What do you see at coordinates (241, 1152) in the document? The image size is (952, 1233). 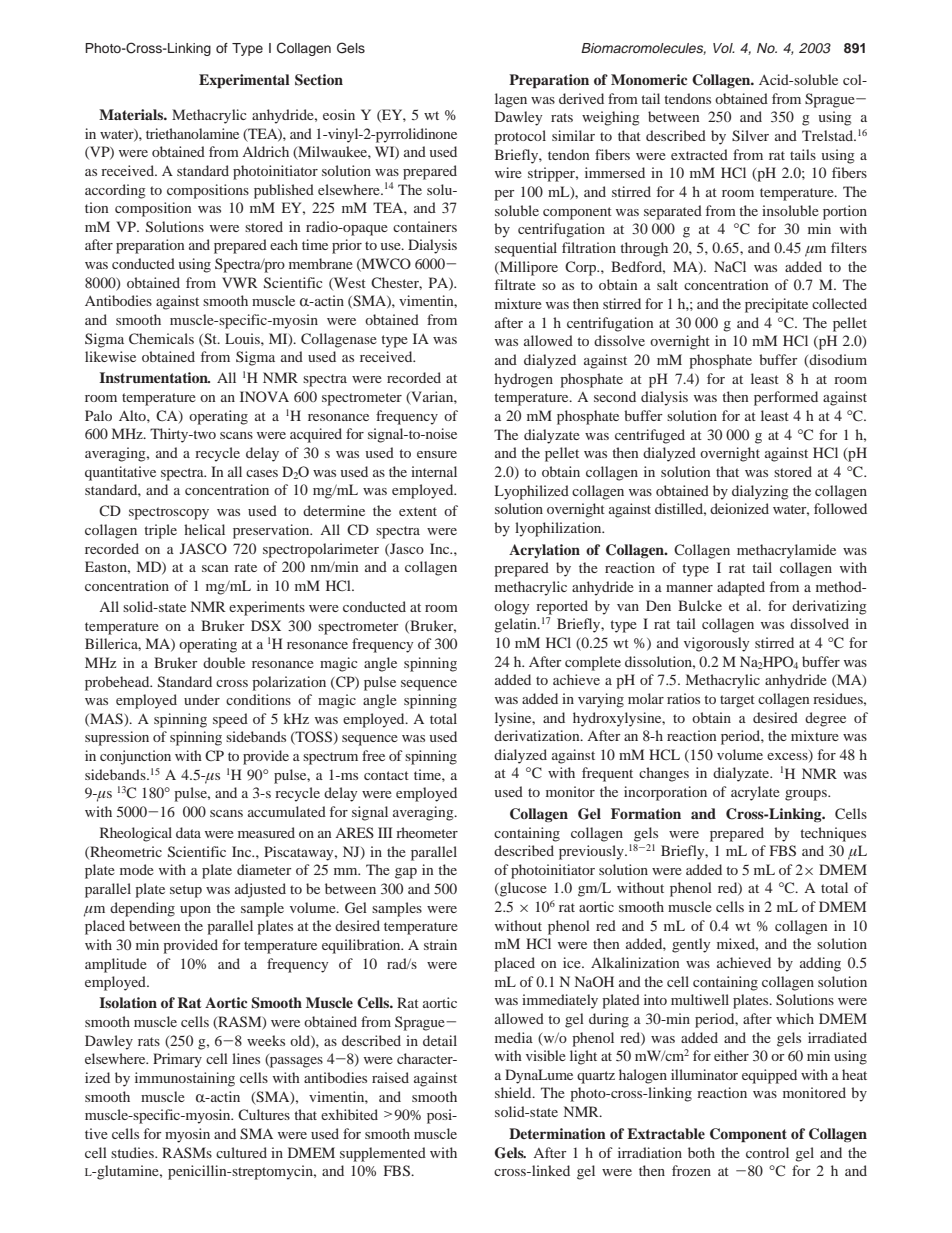 I see `cultured` at bounding box center [241, 1152].
